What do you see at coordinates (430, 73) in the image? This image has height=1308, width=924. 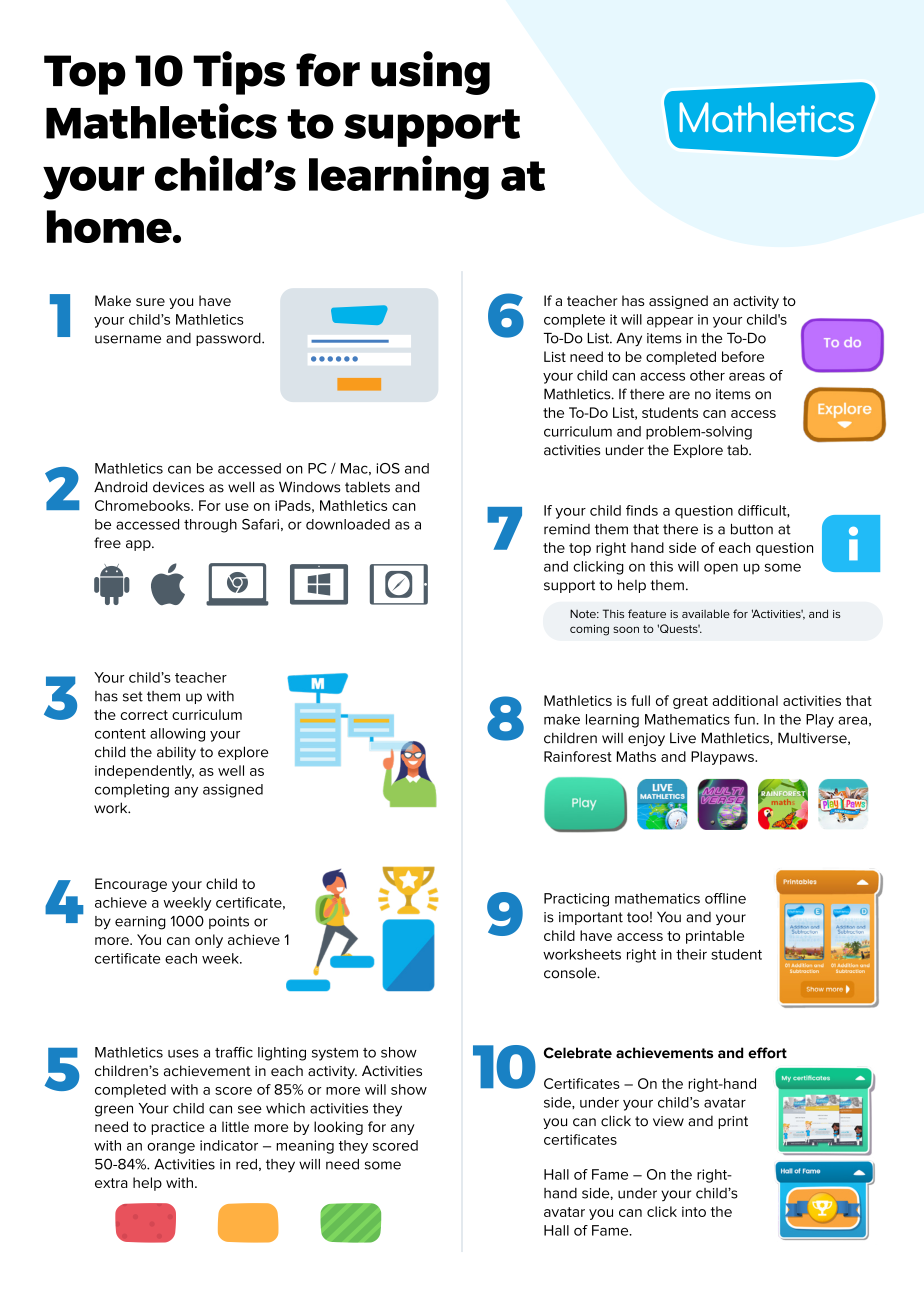 I see `using` at bounding box center [430, 73].
